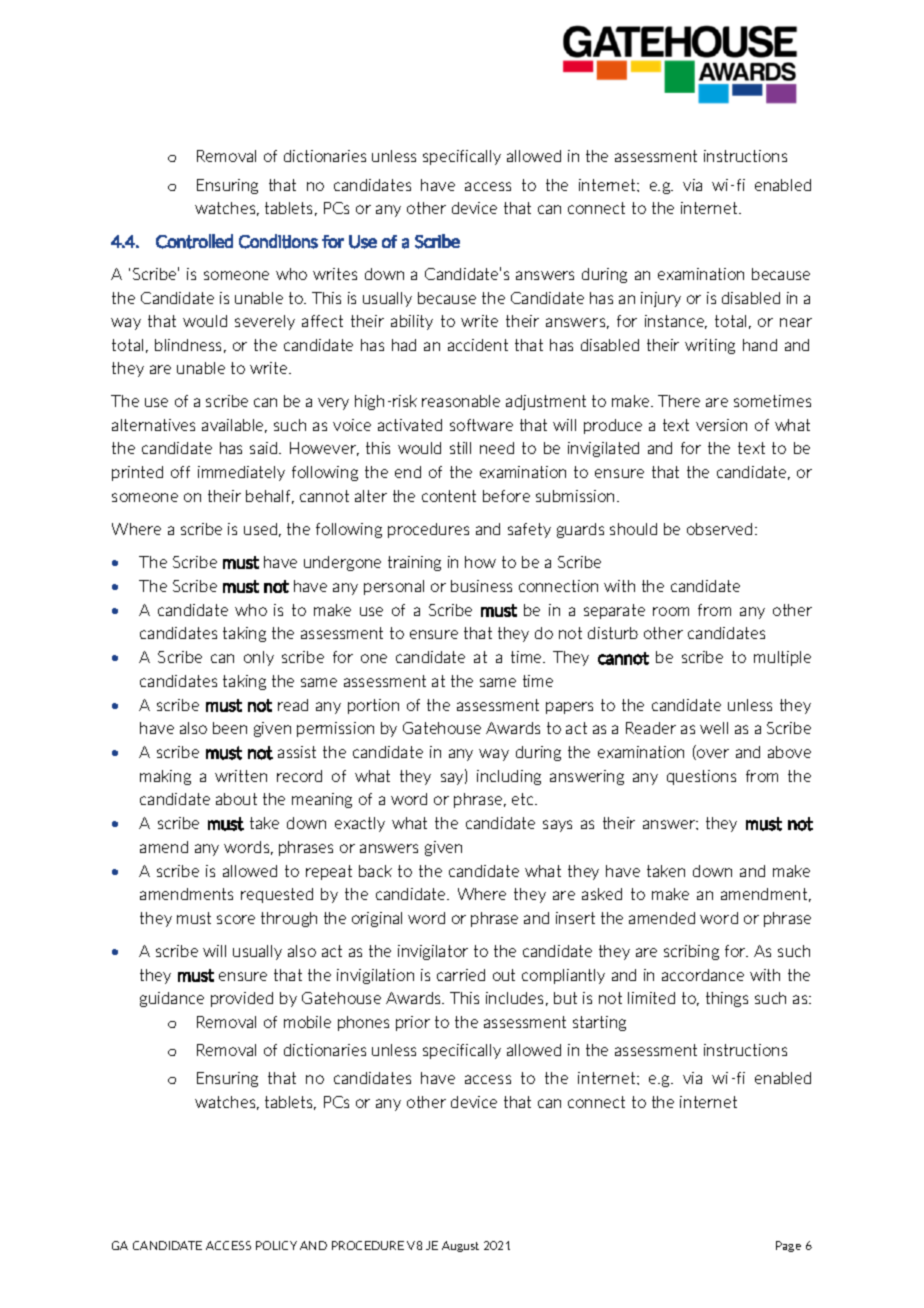 The image size is (924, 1308). Describe the element at coordinates (701, 777) in the page. I see `questions` at that location.
